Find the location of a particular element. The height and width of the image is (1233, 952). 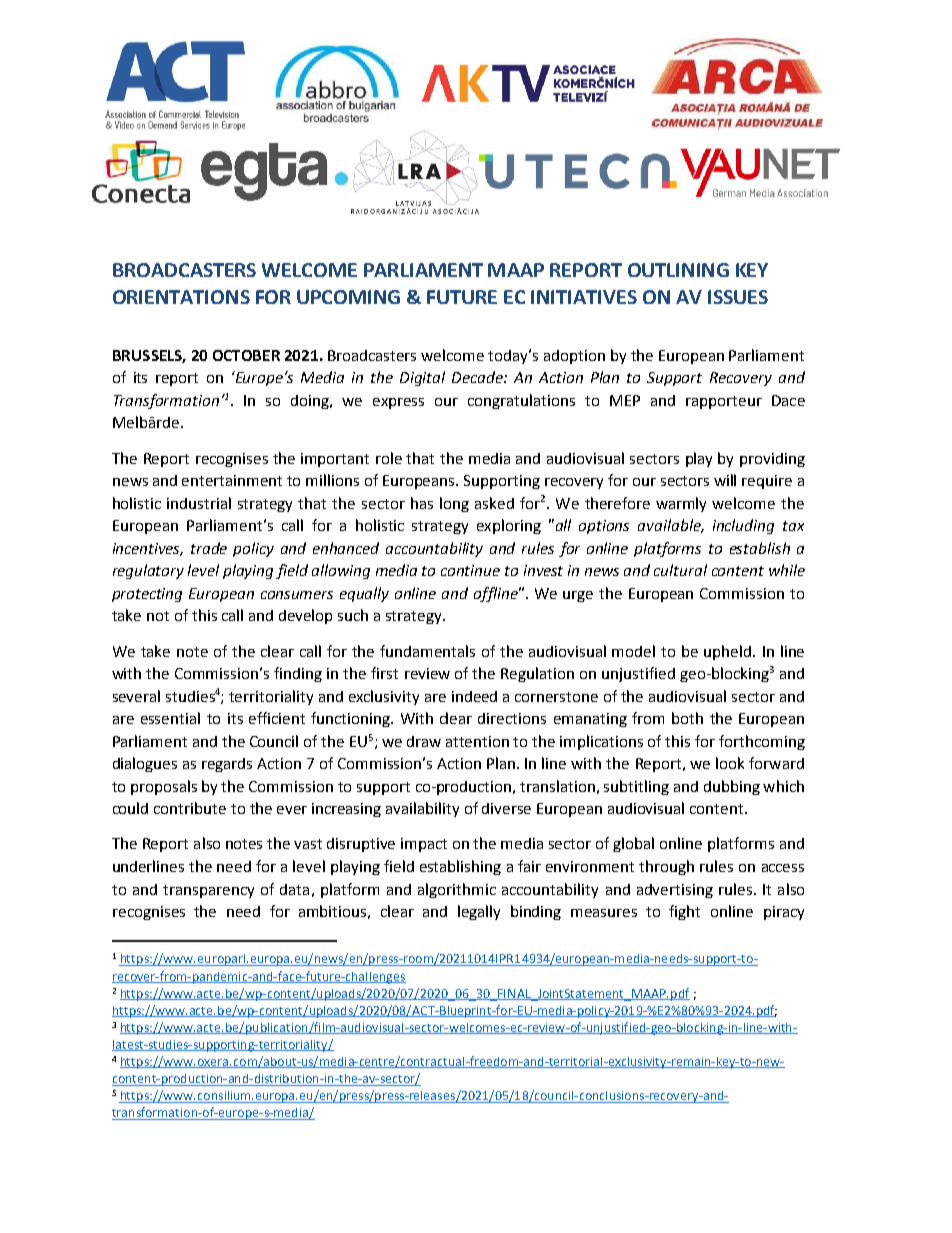

ISSUES is located at coordinates (738, 297).
